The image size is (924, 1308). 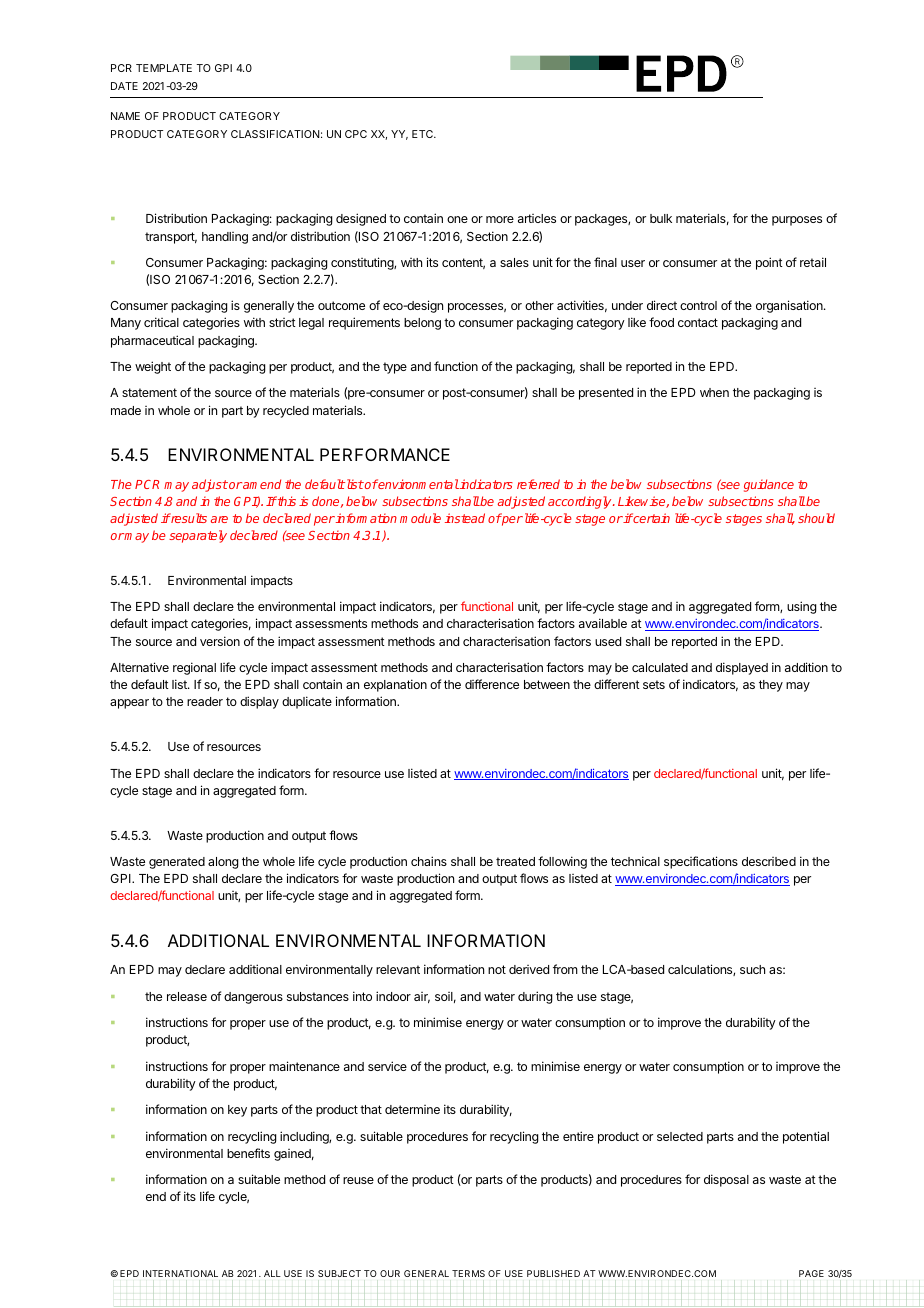 I want to click on CPC, so click(x=356, y=134).
